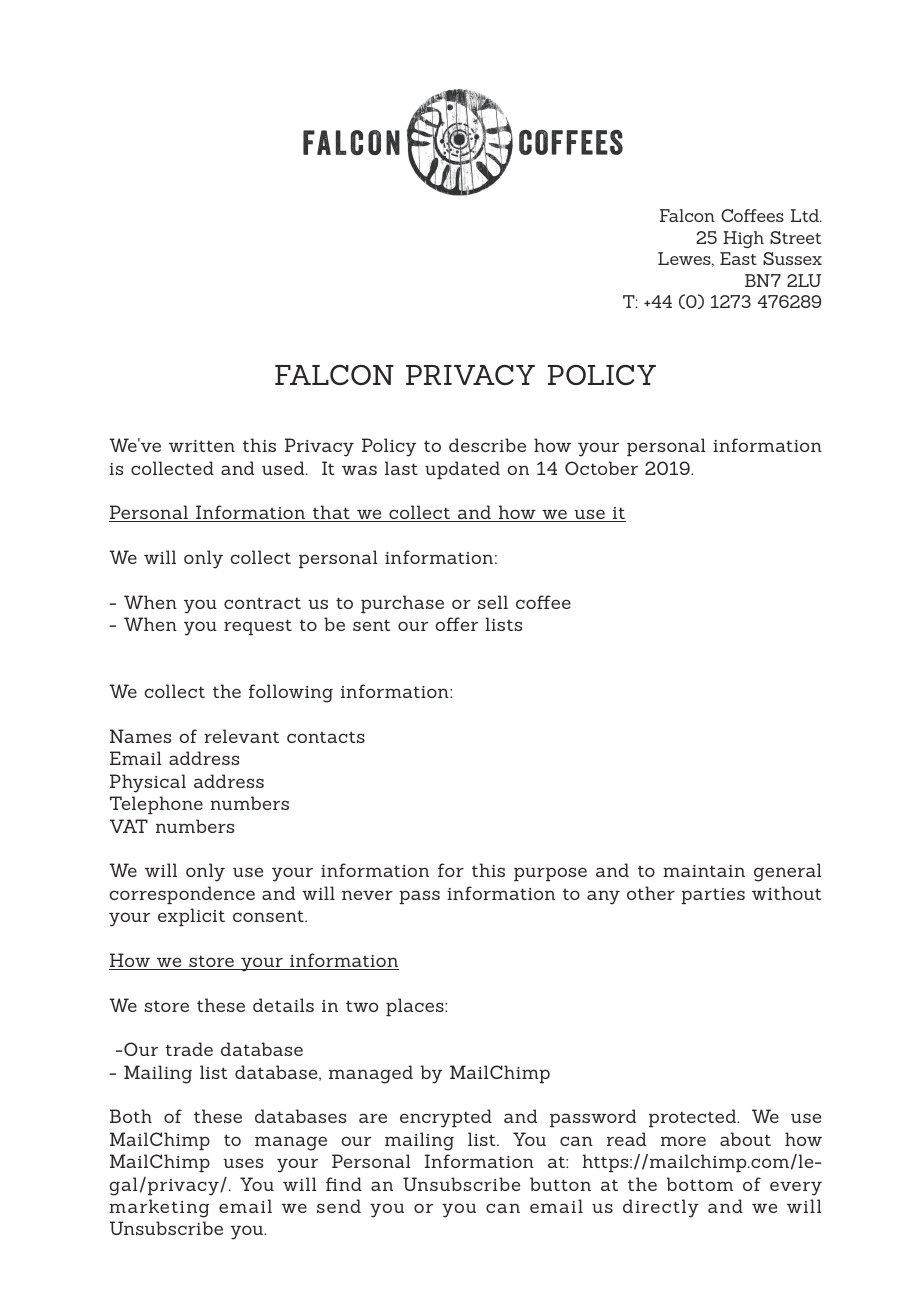 The height and width of the image is (1308, 924). Describe the element at coordinates (202, 446) in the image. I see `written` at that location.
